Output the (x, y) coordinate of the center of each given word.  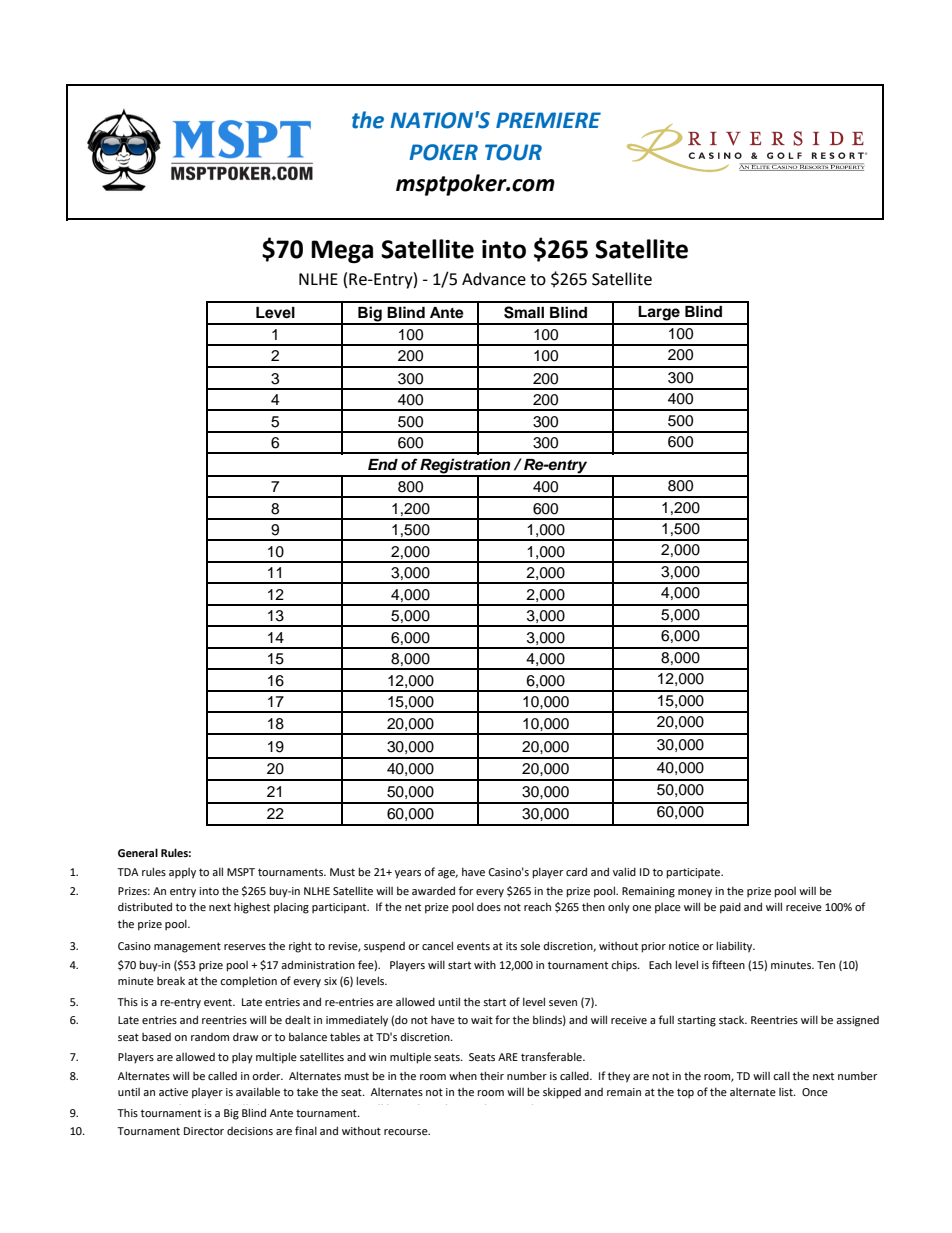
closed (214, 1110)
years (408, 874)
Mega (342, 252)
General (138, 852)
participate (694, 873)
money (695, 893)
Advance (494, 279)
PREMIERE (548, 120)
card (576, 871)
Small (524, 312)
